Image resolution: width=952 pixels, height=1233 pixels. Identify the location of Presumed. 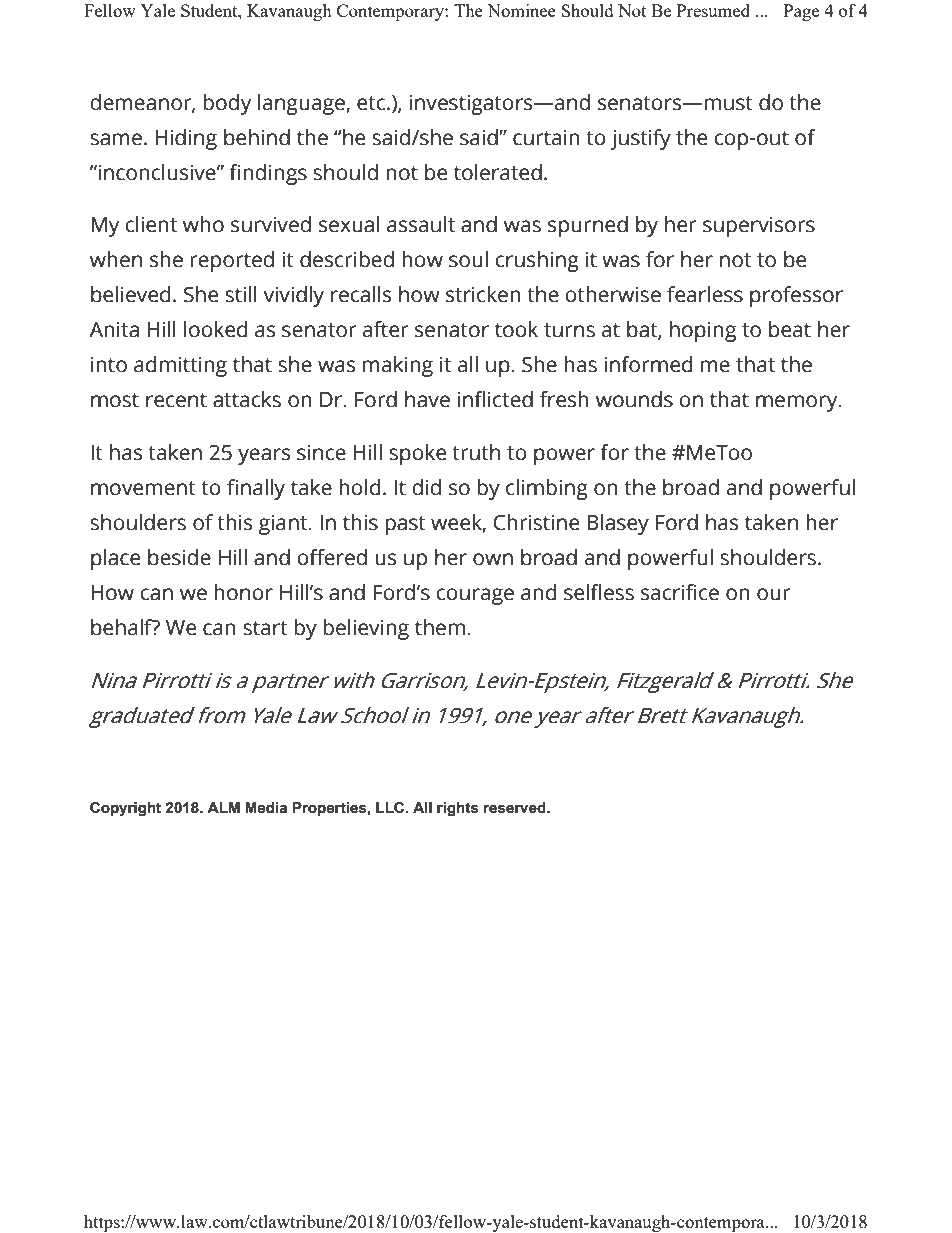
(713, 10).
